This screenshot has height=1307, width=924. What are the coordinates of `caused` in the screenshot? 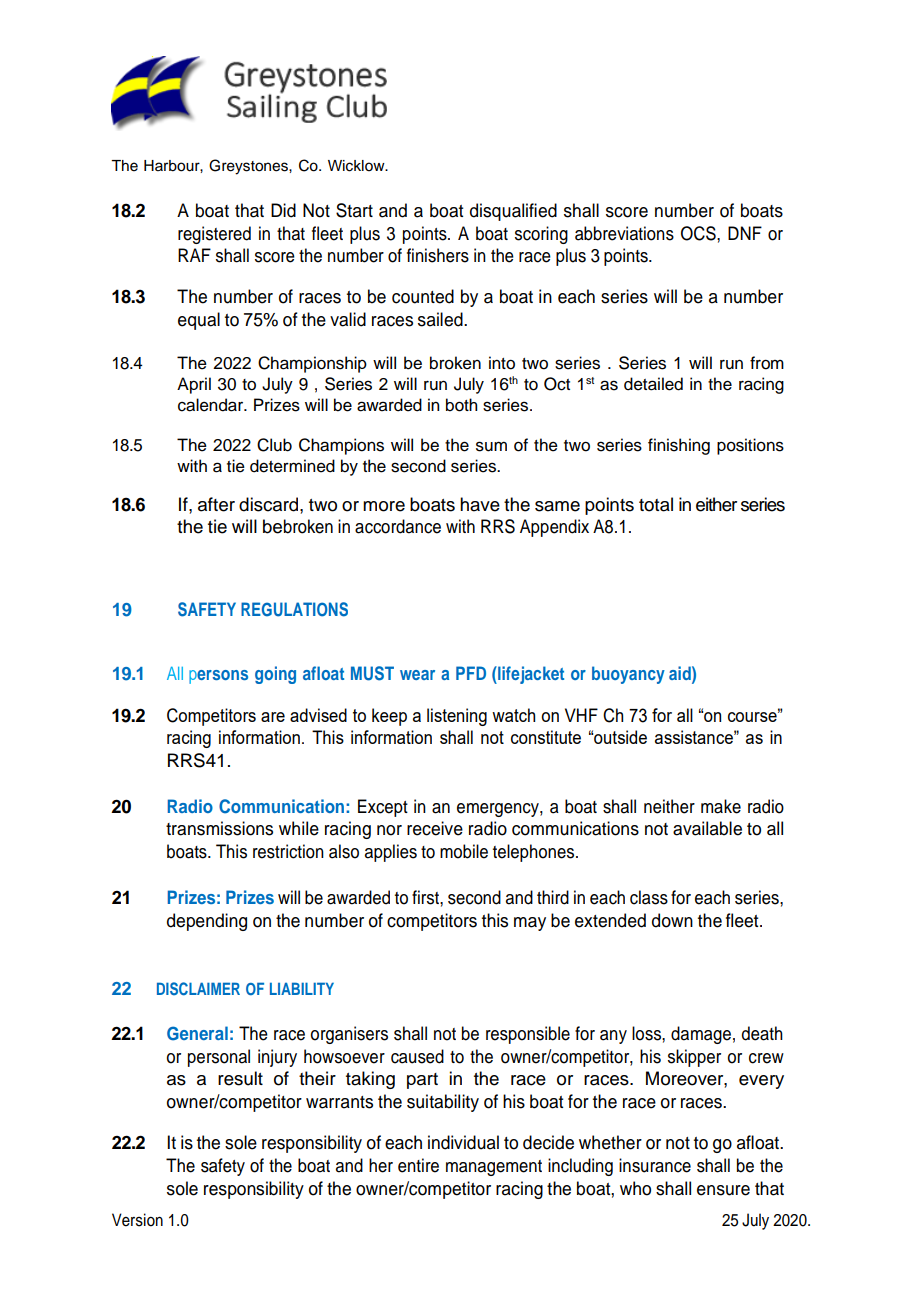 It's located at (417, 1056).
